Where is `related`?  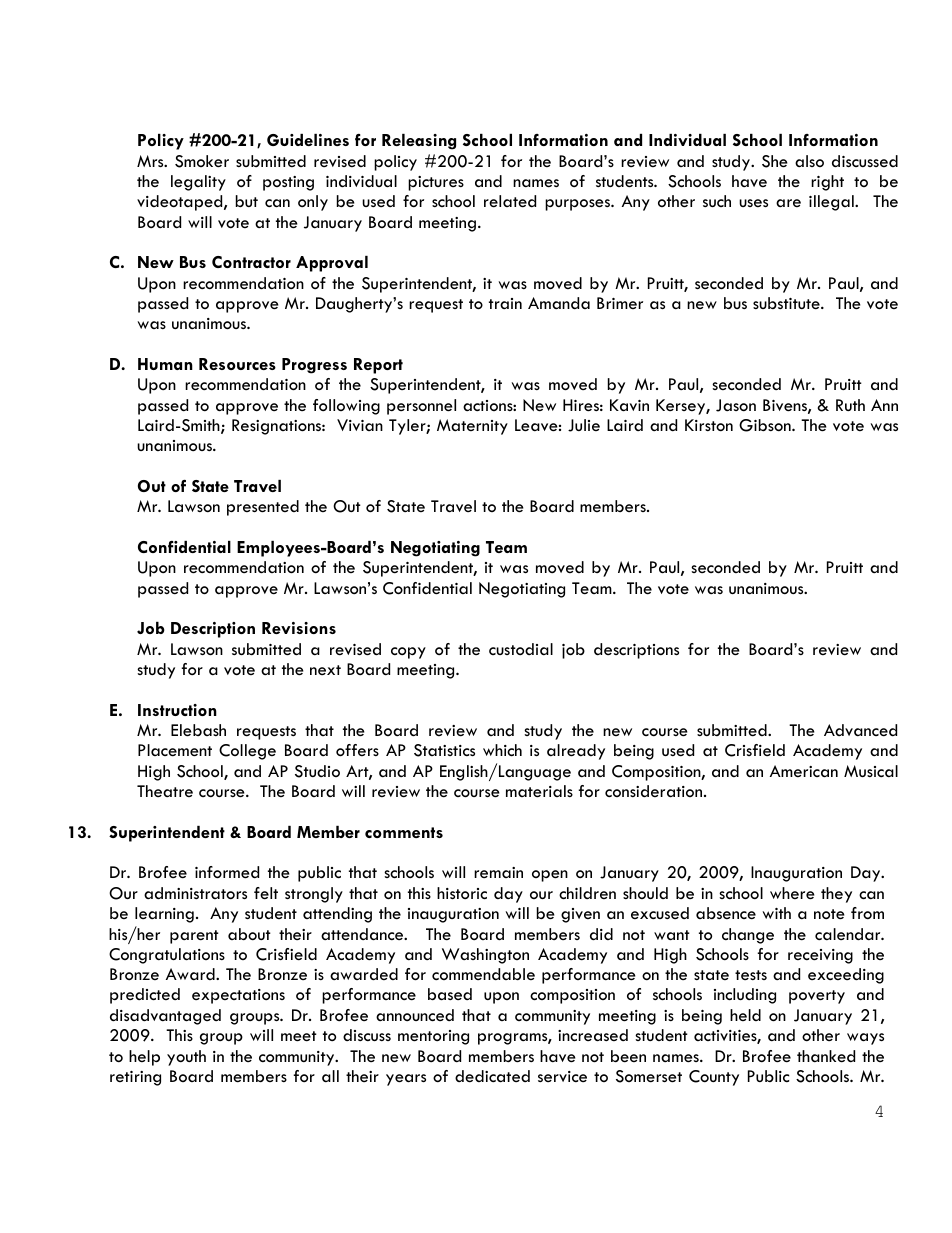 related is located at coordinates (510, 201).
